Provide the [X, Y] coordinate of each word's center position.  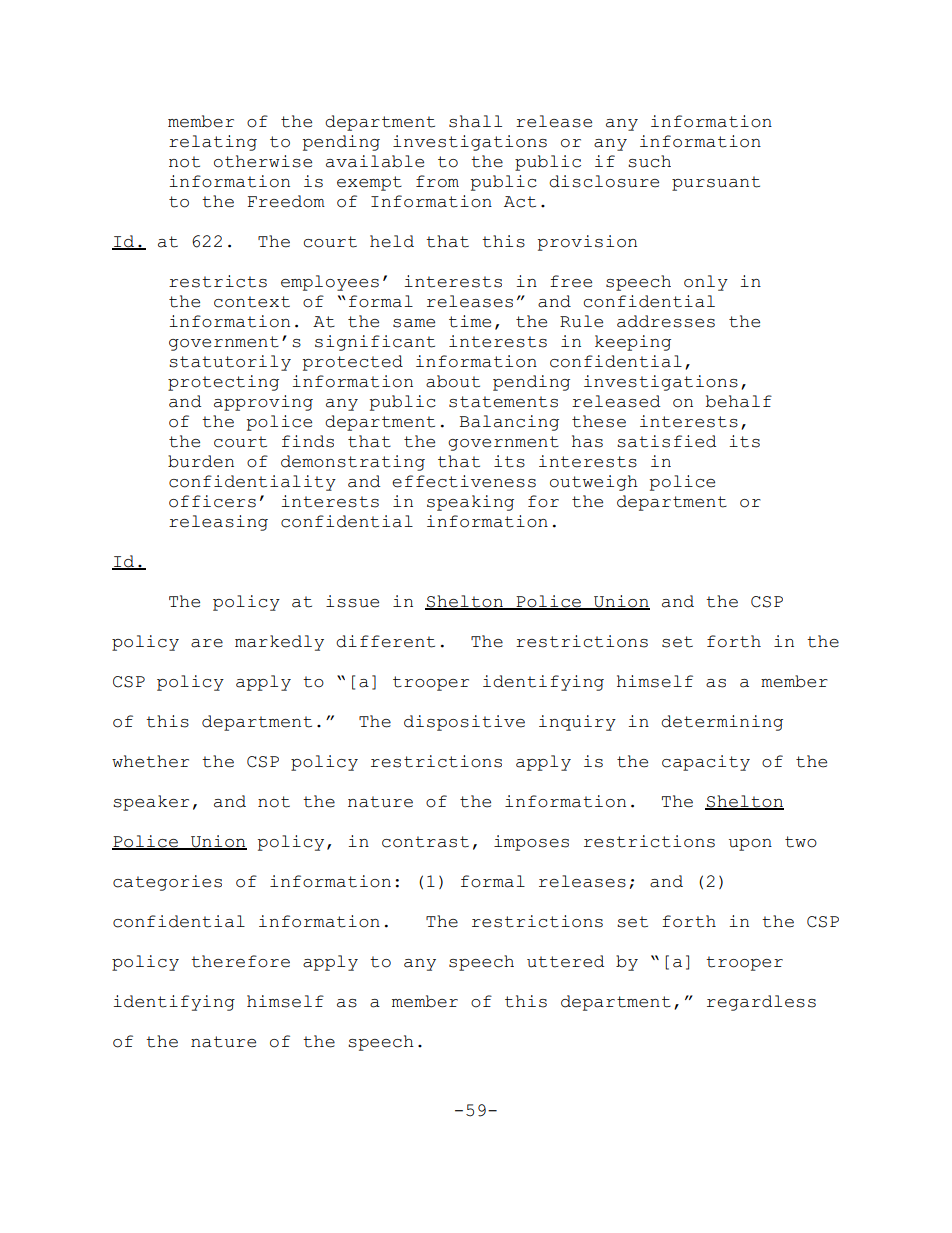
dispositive [464, 723]
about [453, 381]
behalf [739, 401]
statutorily [230, 363]
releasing [218, 523]
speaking [470, 503]
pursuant [716, 183]
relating [213, 143]
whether [150, 761]
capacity [706, 763]
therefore [240, 961]
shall [475, 121]
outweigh [594, 483]
